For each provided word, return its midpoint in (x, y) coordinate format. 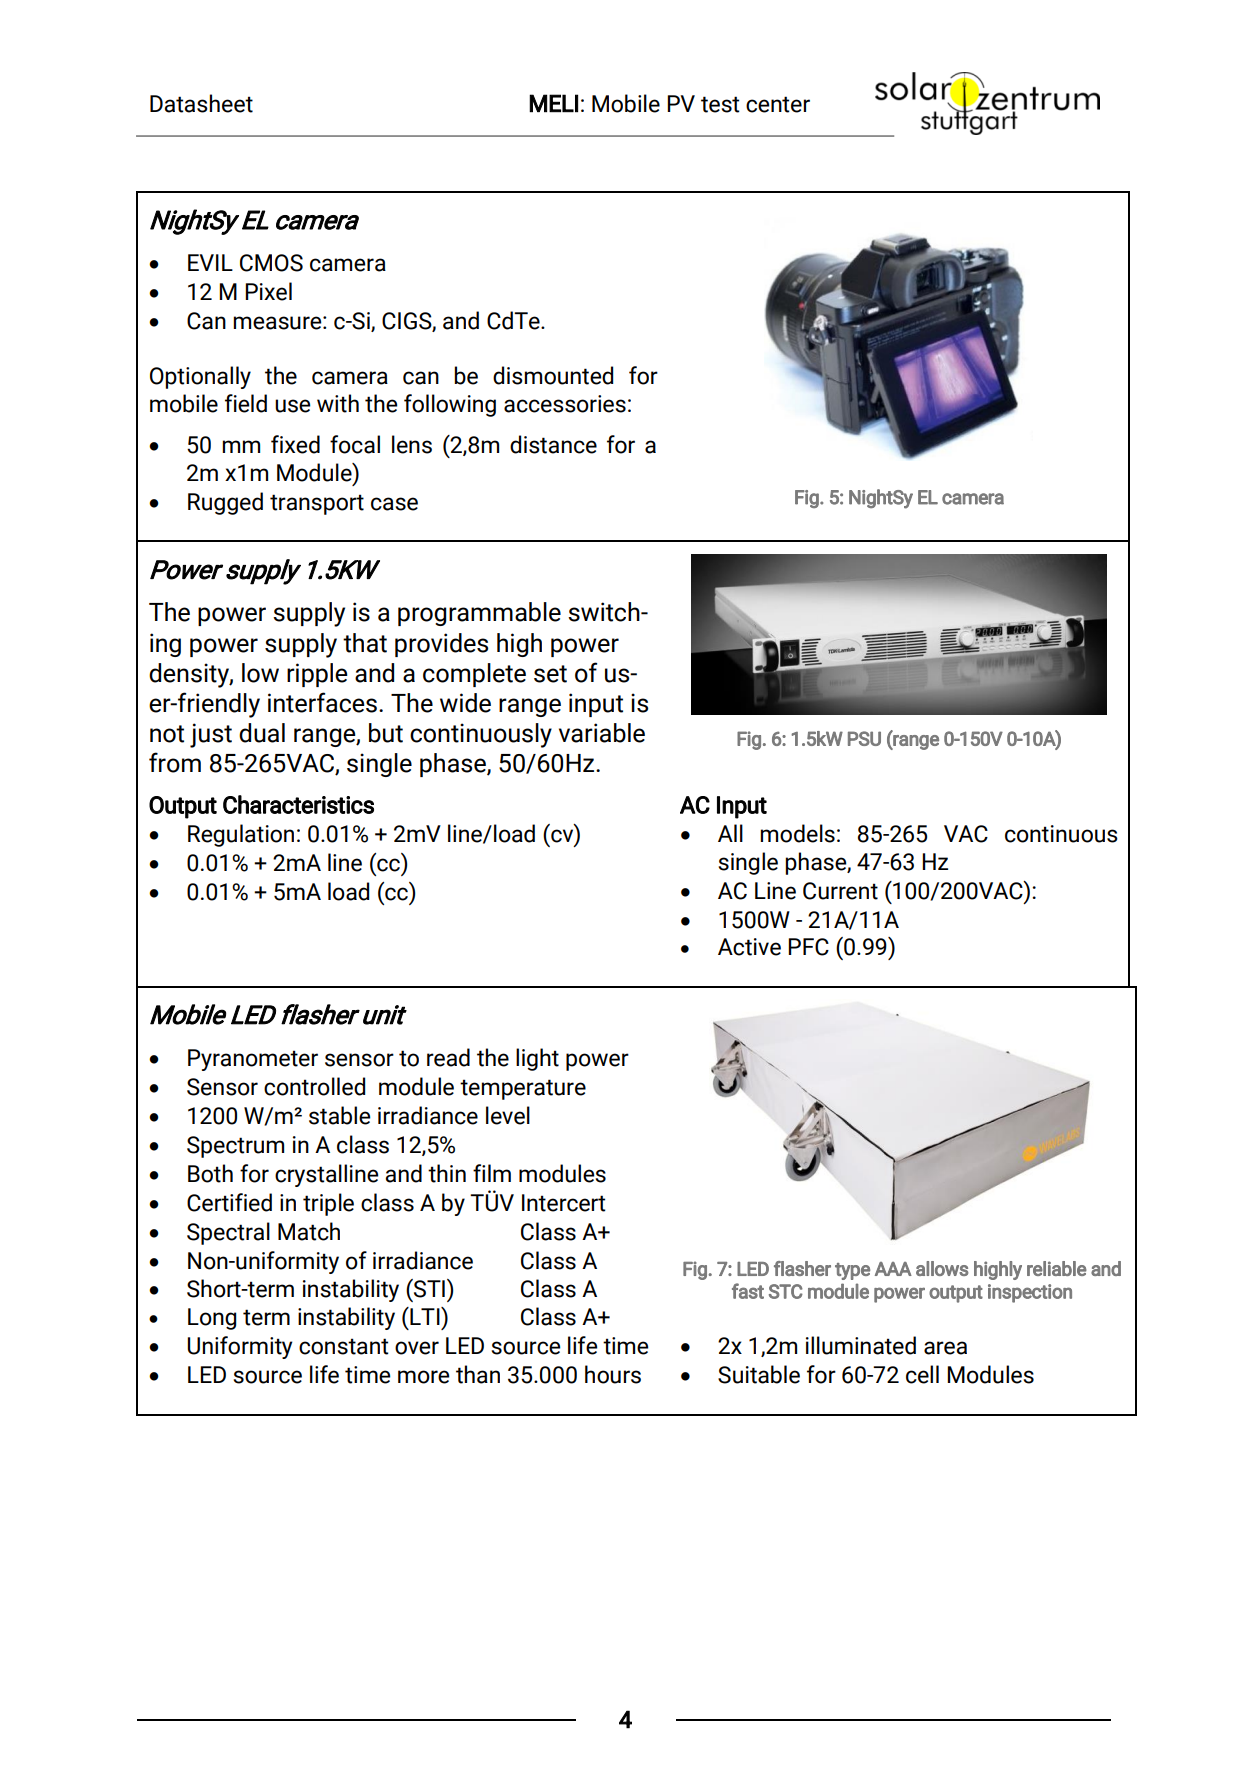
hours (613, 1374)
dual (262, 733)
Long (212, 1319)
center (778, 104)
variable (602, 733)
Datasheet (201, 103)
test (720, 104)
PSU (864, 738)
